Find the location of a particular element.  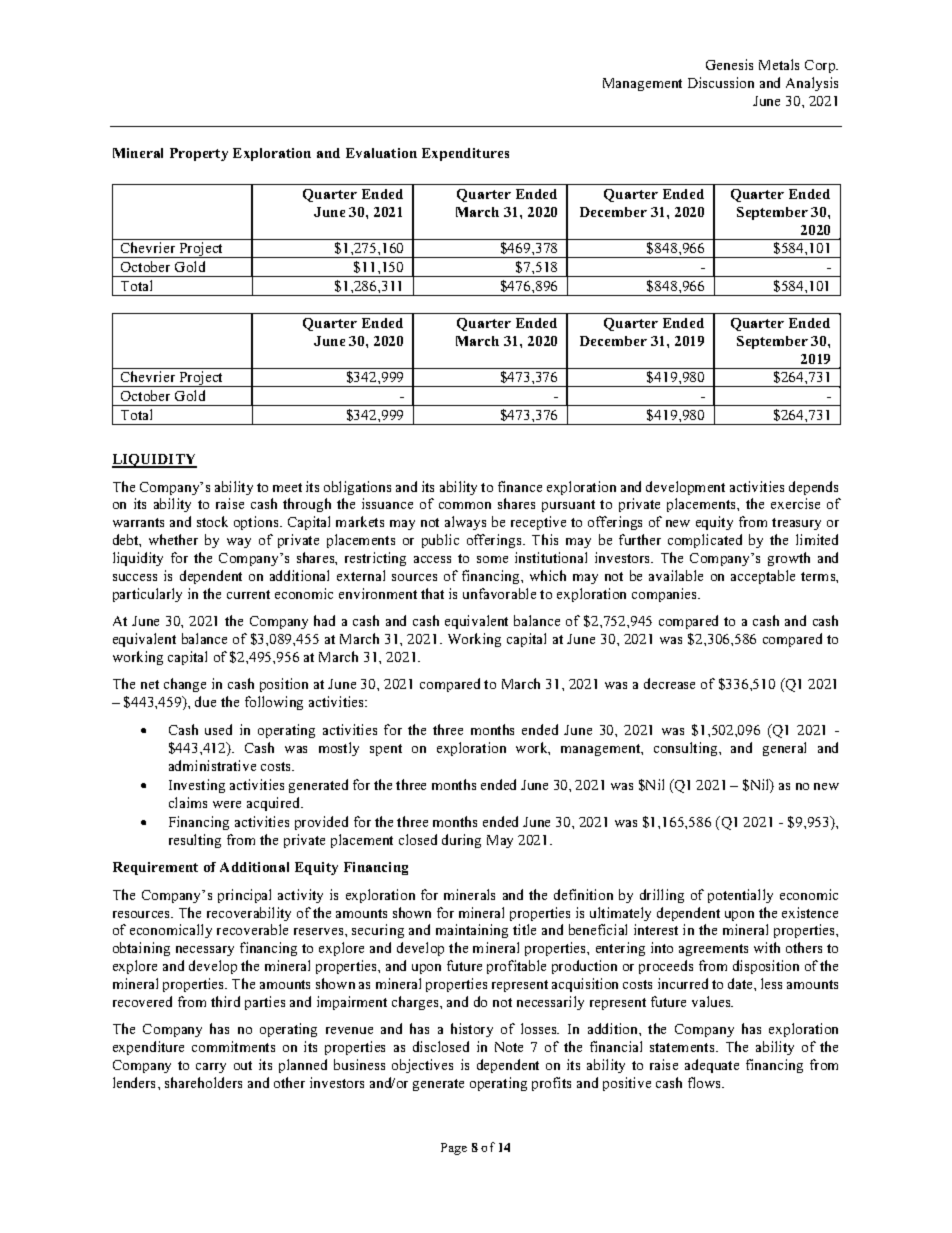

Property is located at coordinates (199, 154).
